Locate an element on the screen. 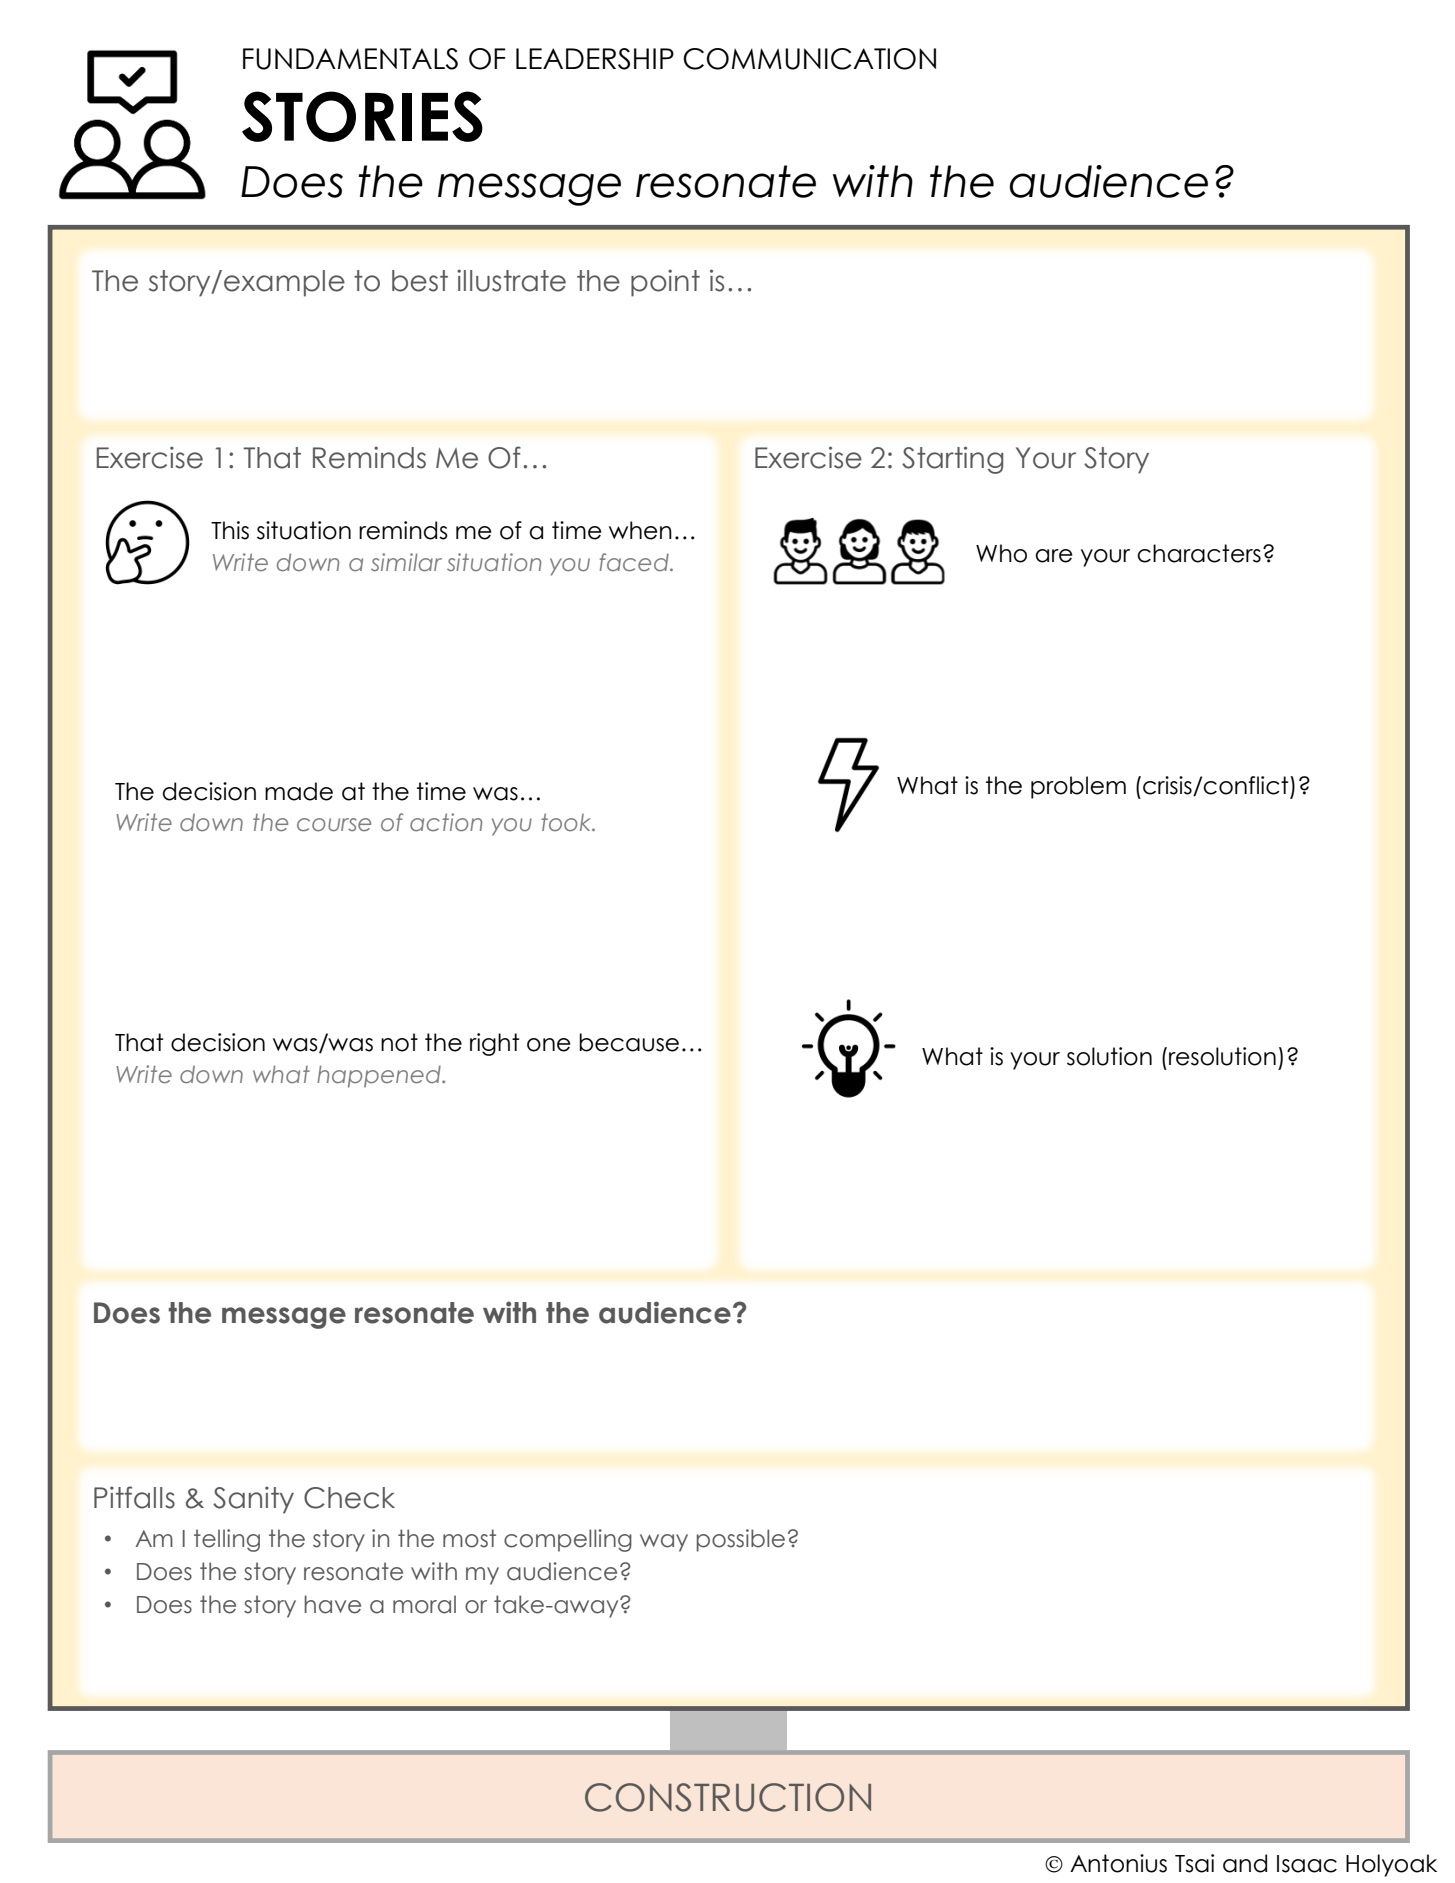 This screenshot has width=1455, height=1883. because is located at coordinates (629, 1042).
